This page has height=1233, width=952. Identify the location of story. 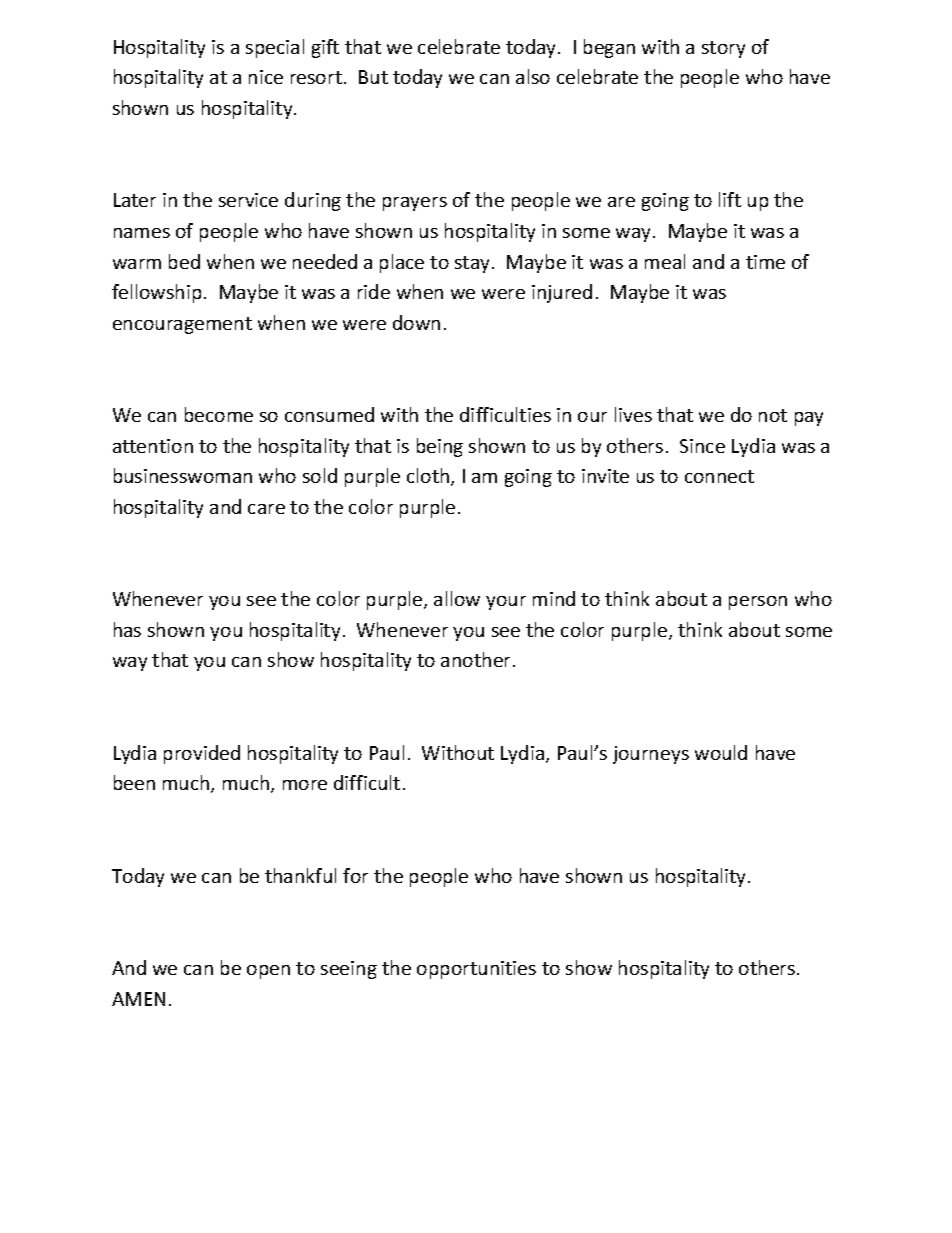
(723, 49).
